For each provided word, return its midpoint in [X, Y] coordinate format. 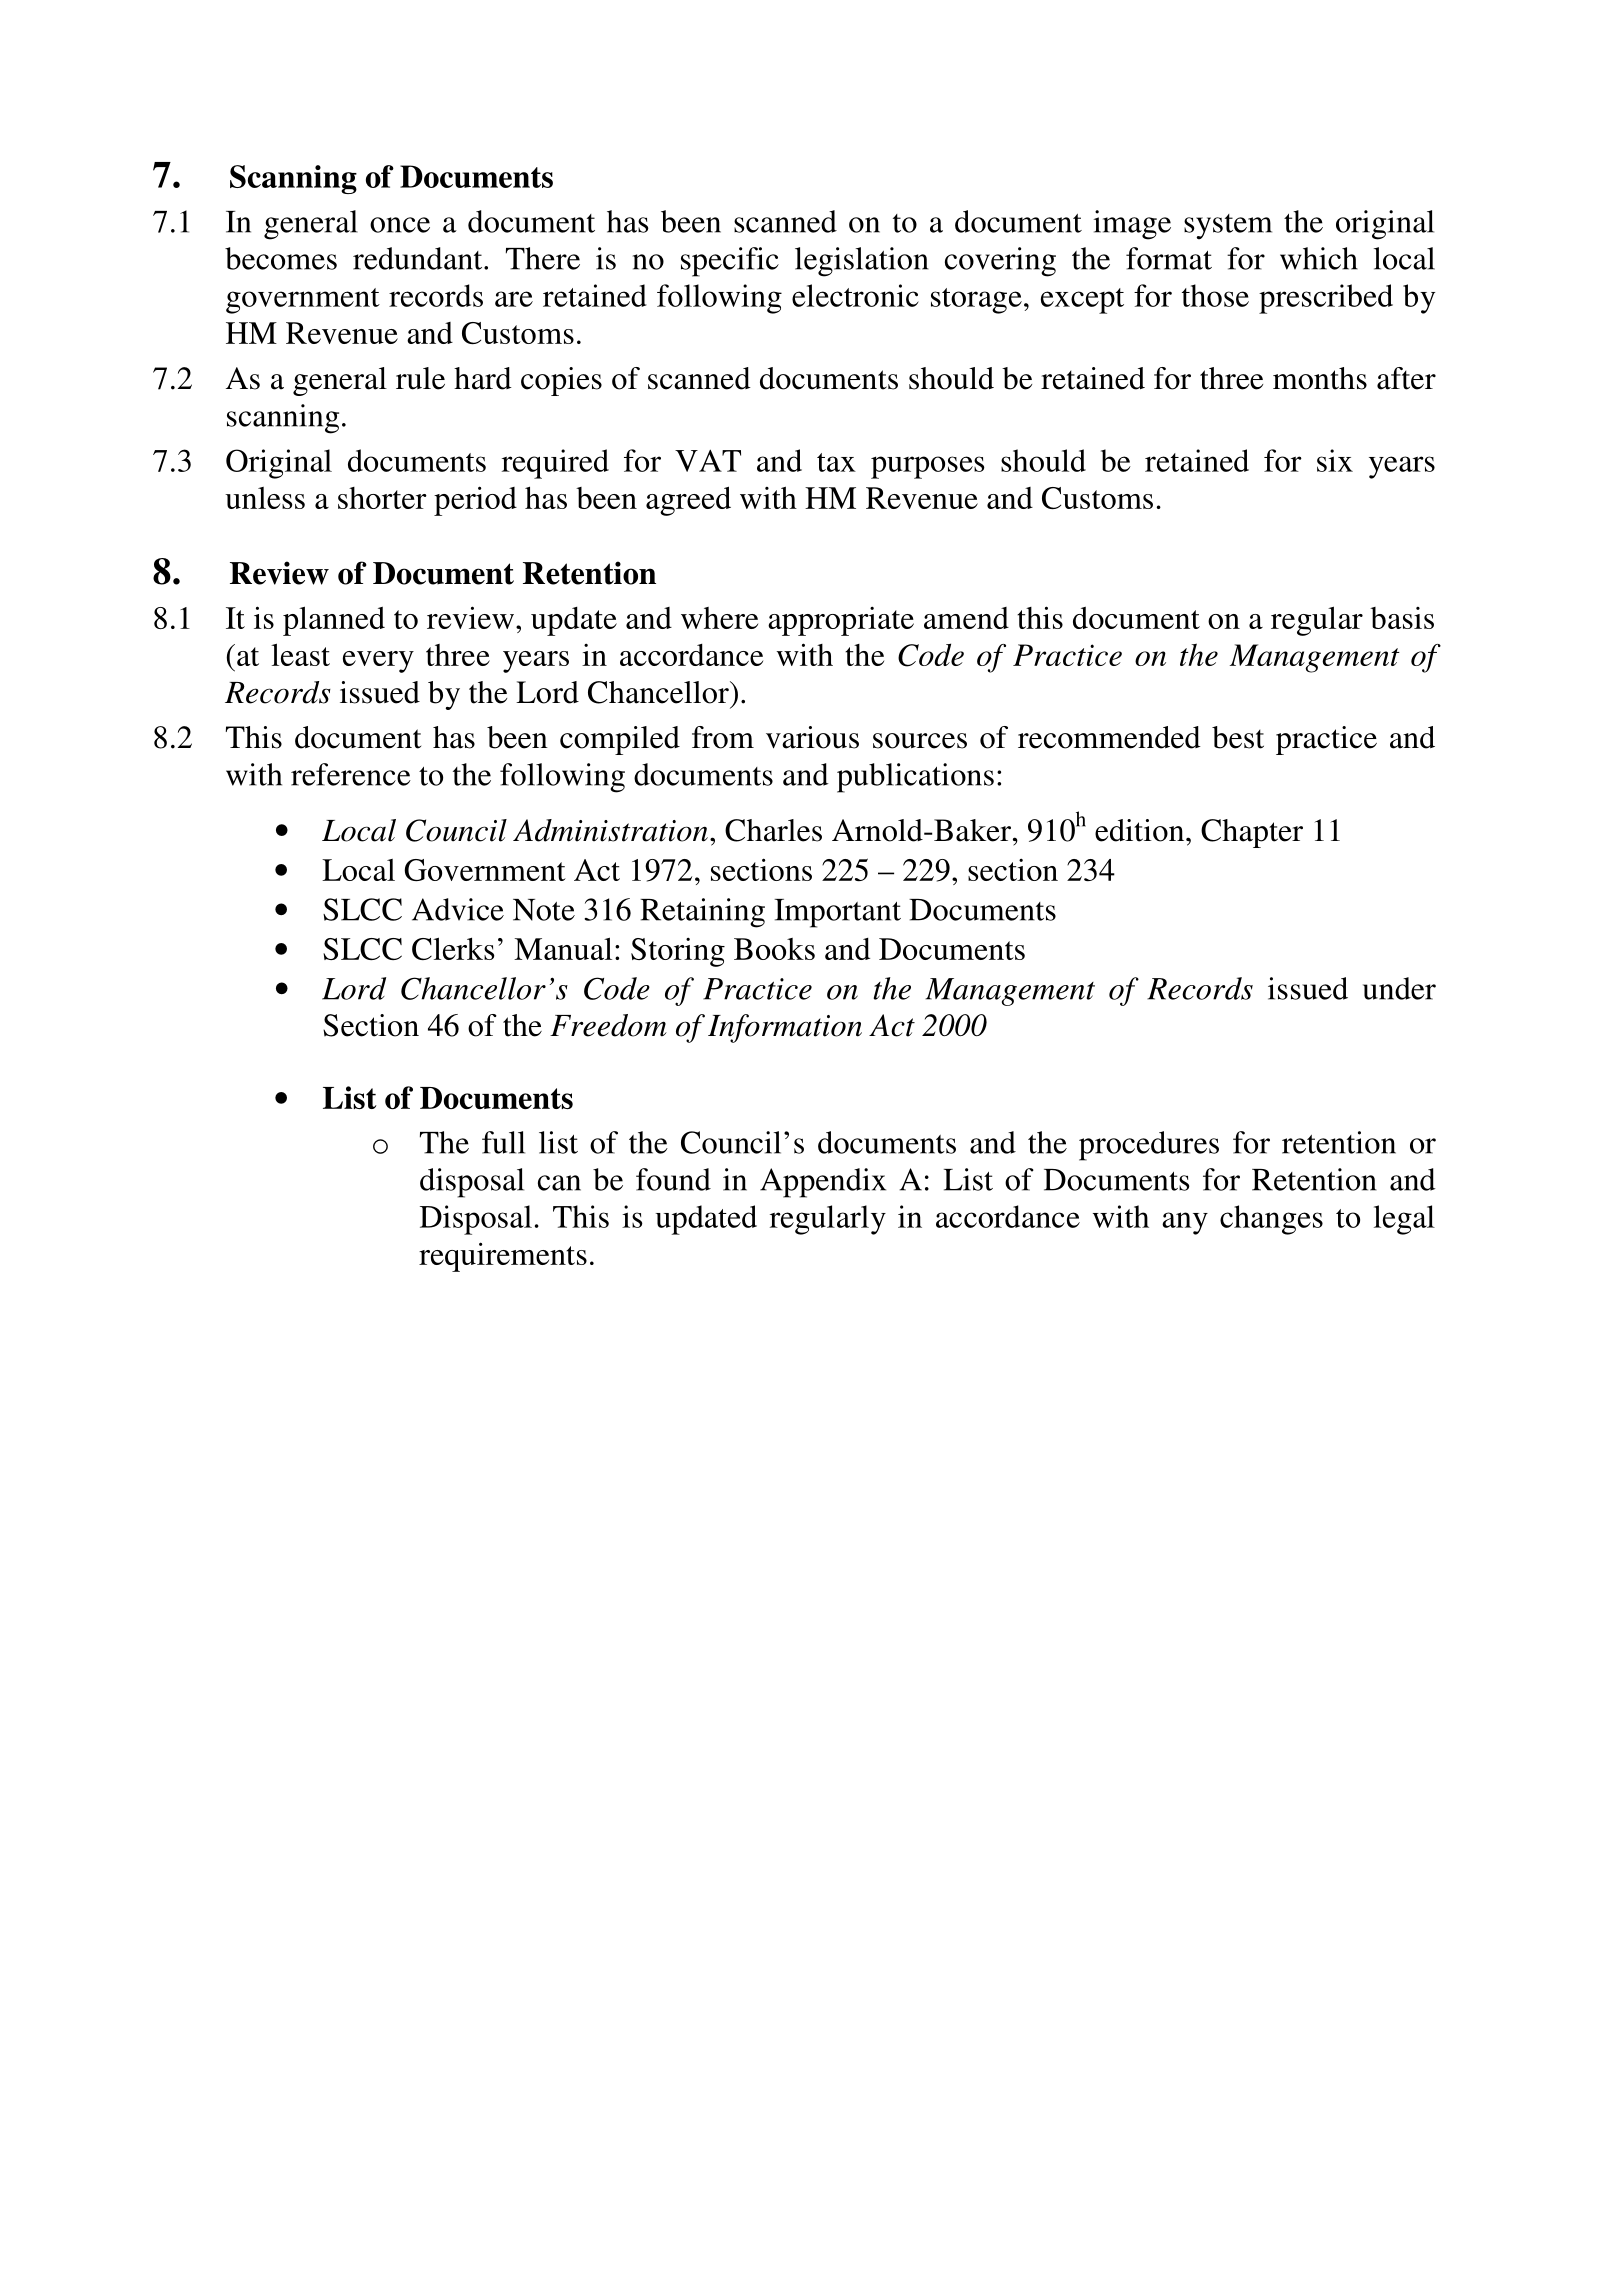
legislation [862, 262]
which [1319, 258]
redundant [419, 258]
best [1238, 737]
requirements [503, 1257]
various [812, 737]
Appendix [823, 1183]
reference [351, 774]
